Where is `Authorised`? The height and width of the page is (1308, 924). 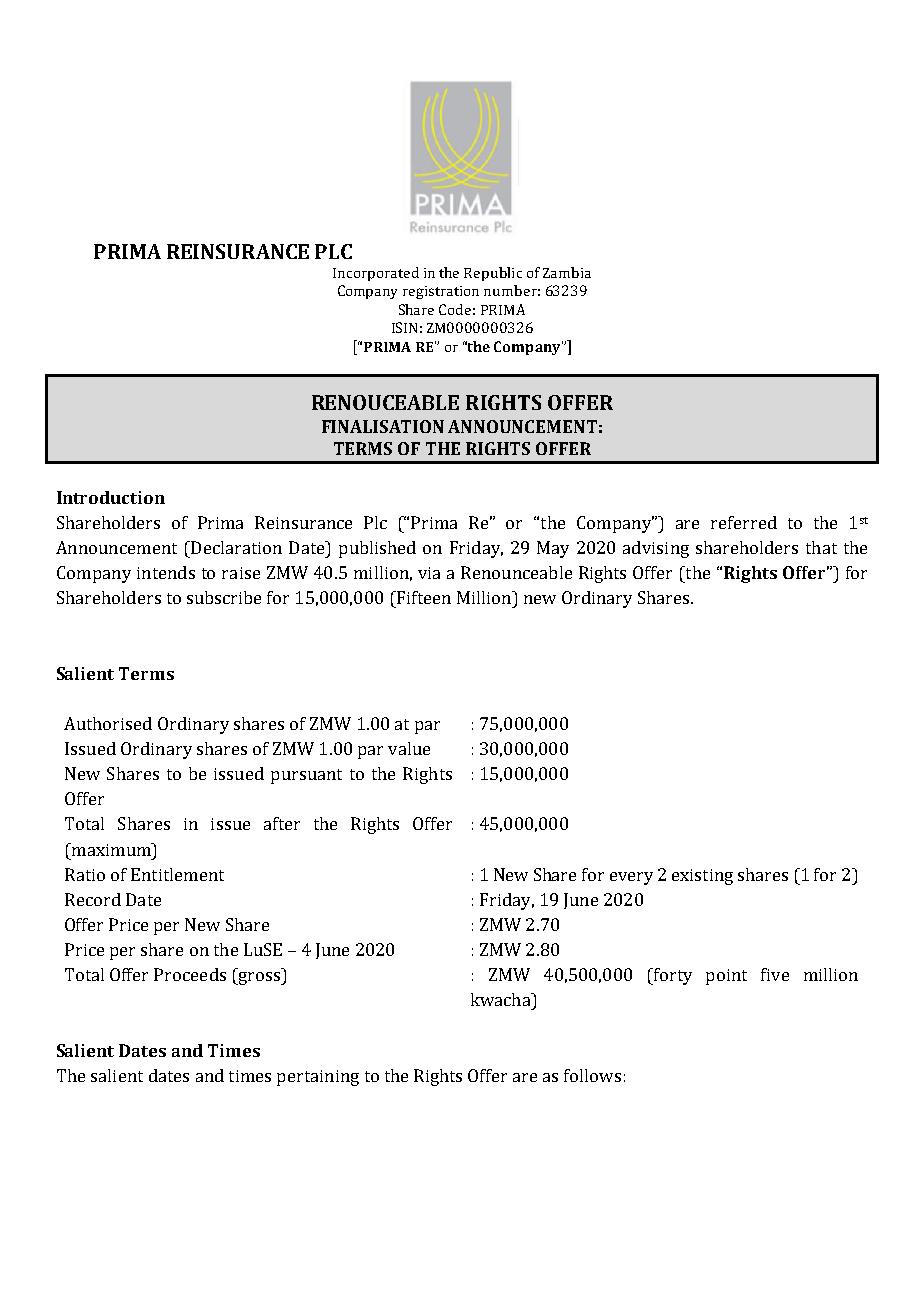
Authorised is located at coordinates (108, 723).
